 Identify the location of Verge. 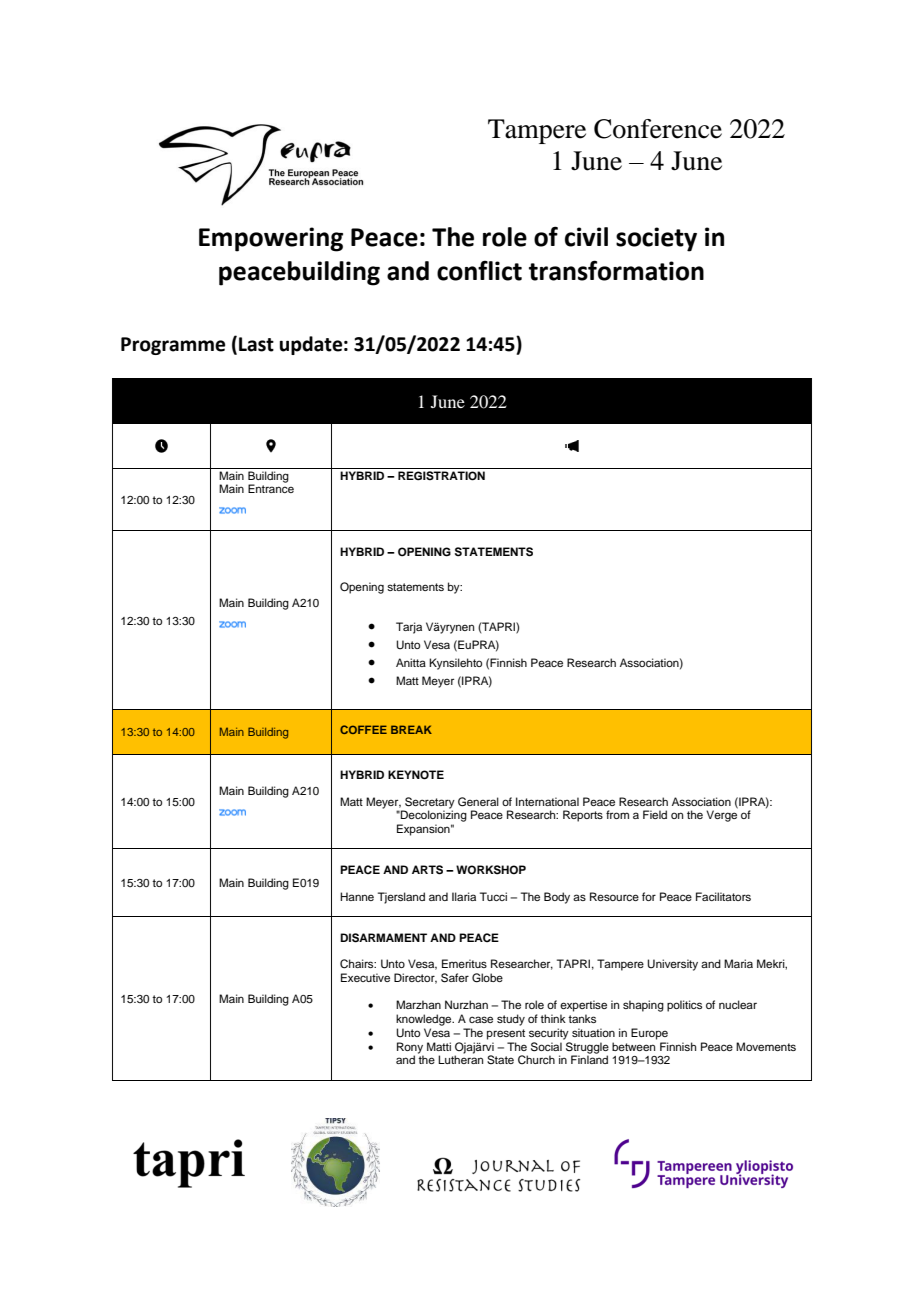
(722, 815).
